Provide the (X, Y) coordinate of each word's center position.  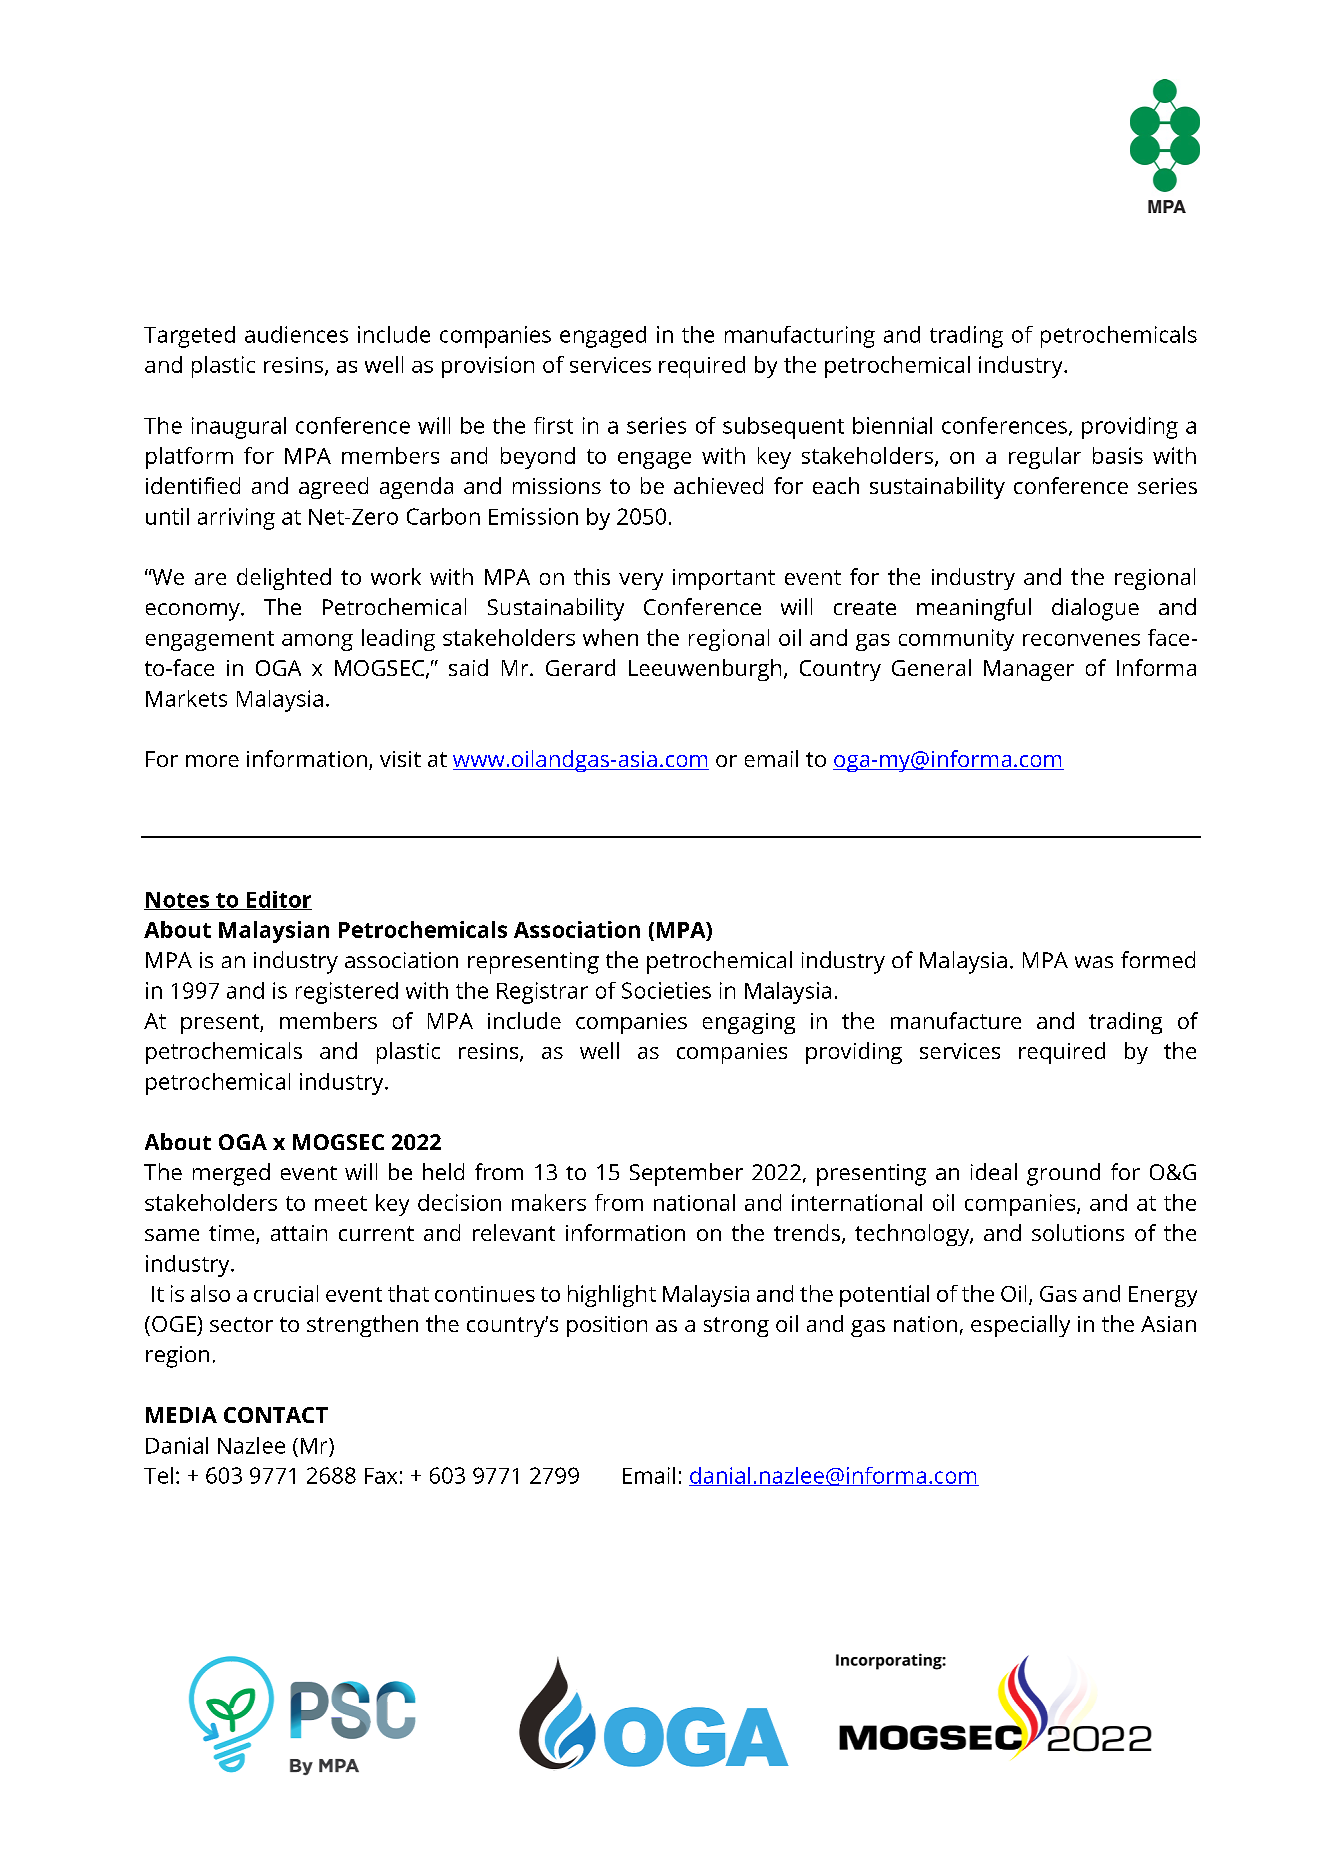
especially (1020, 1326)
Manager (1029, 670)
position (607, 1326)
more (212, 761)
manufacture (956, 1020)
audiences (296, 334)
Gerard (580, 667)
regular (1045, 458)
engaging (749, 1023)
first (553, 425)
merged (231, 1174)
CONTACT (276, 1415)
